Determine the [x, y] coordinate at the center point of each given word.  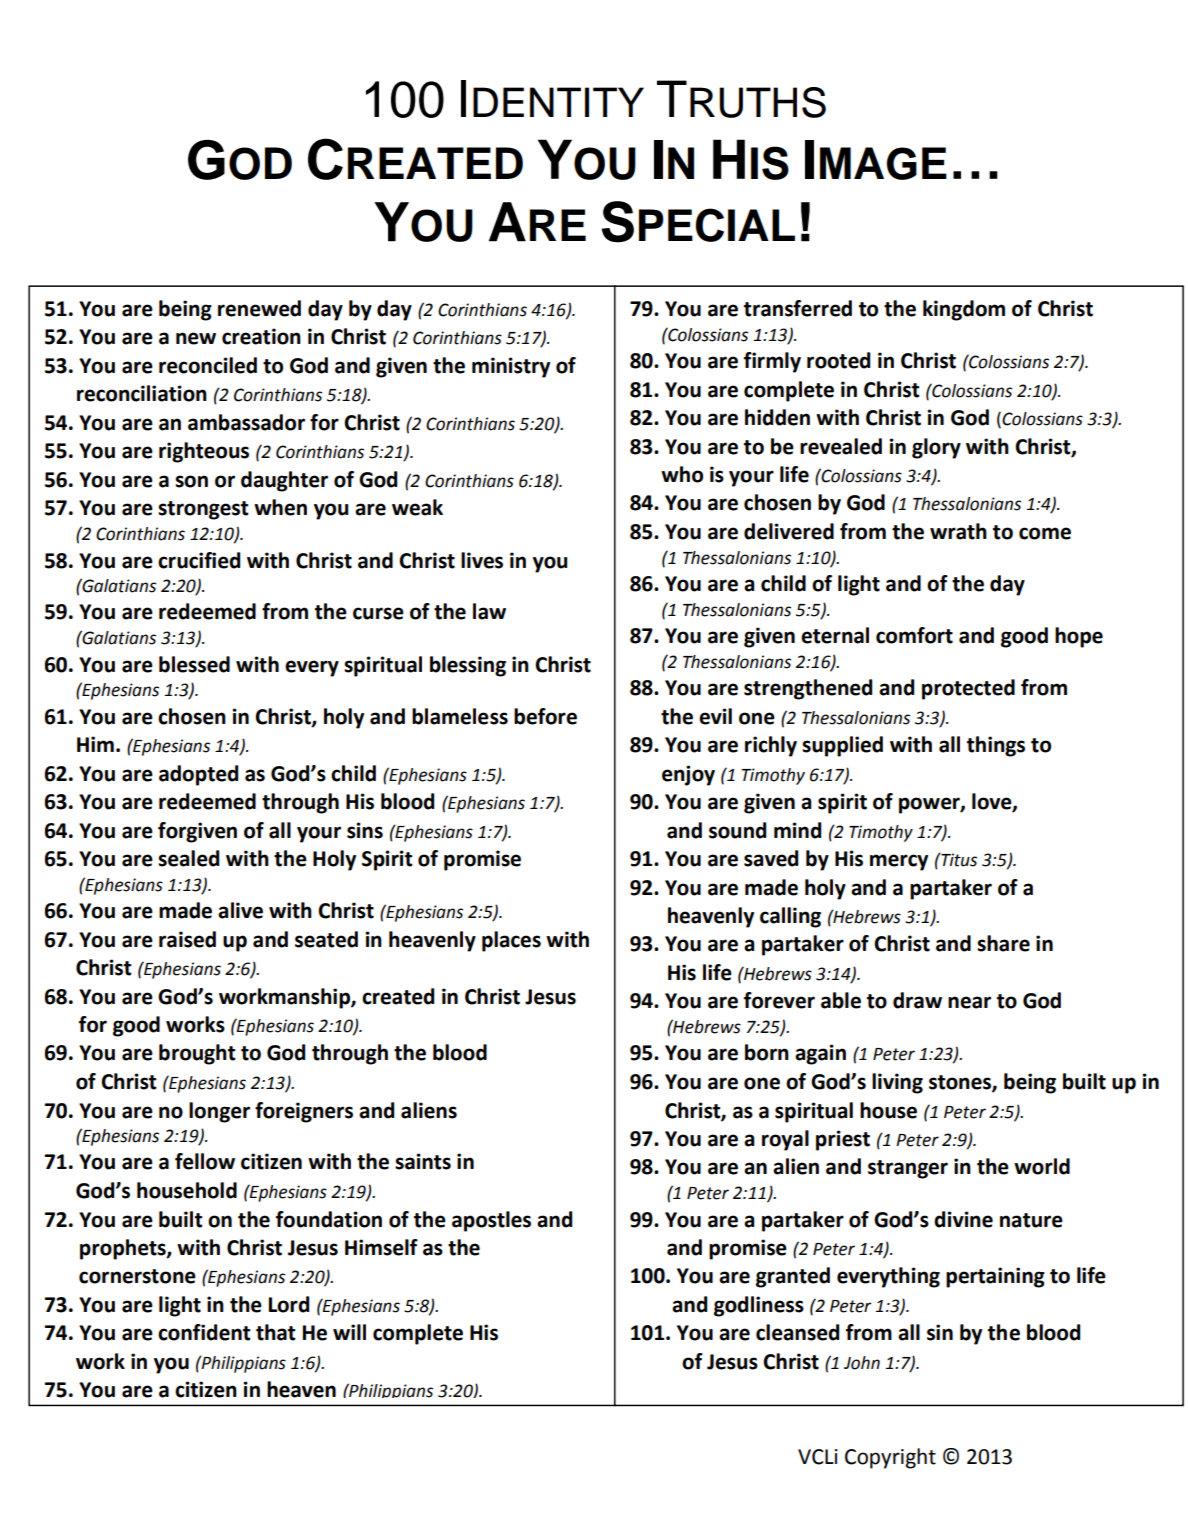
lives [482, 560]
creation [261, 336]
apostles [491, 1221]
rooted [838, 360]
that [276, 1332]
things [996, 746]
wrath [958, 531]
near [969, 1002]
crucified [199, 560]
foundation [329, 1219]
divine [963, 1219]
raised [187, 939]
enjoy [688, 775]
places [511, 941]
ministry [511, 367]
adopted [198, 775]
